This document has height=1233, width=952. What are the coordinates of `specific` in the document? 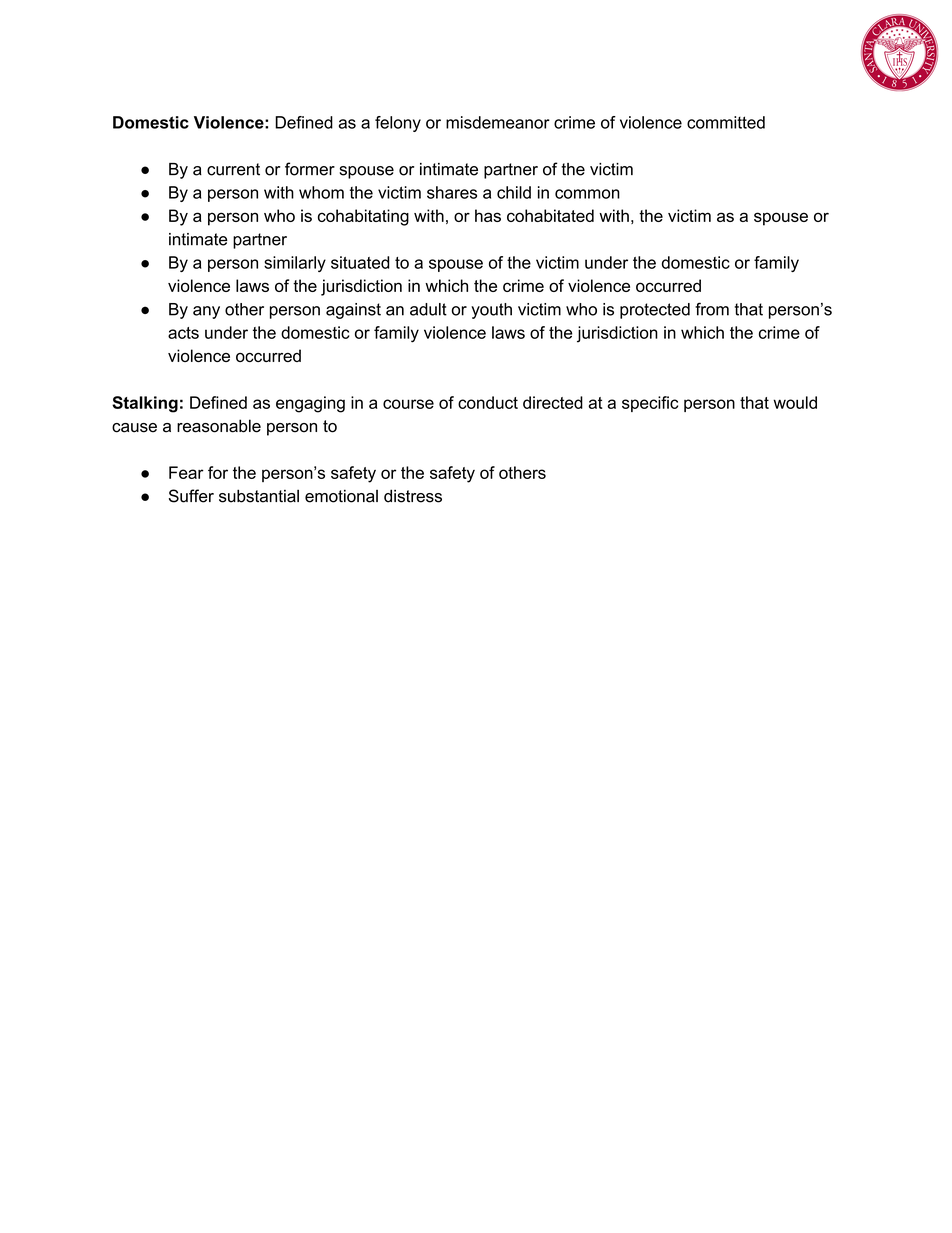 It's located at (650, 404).
